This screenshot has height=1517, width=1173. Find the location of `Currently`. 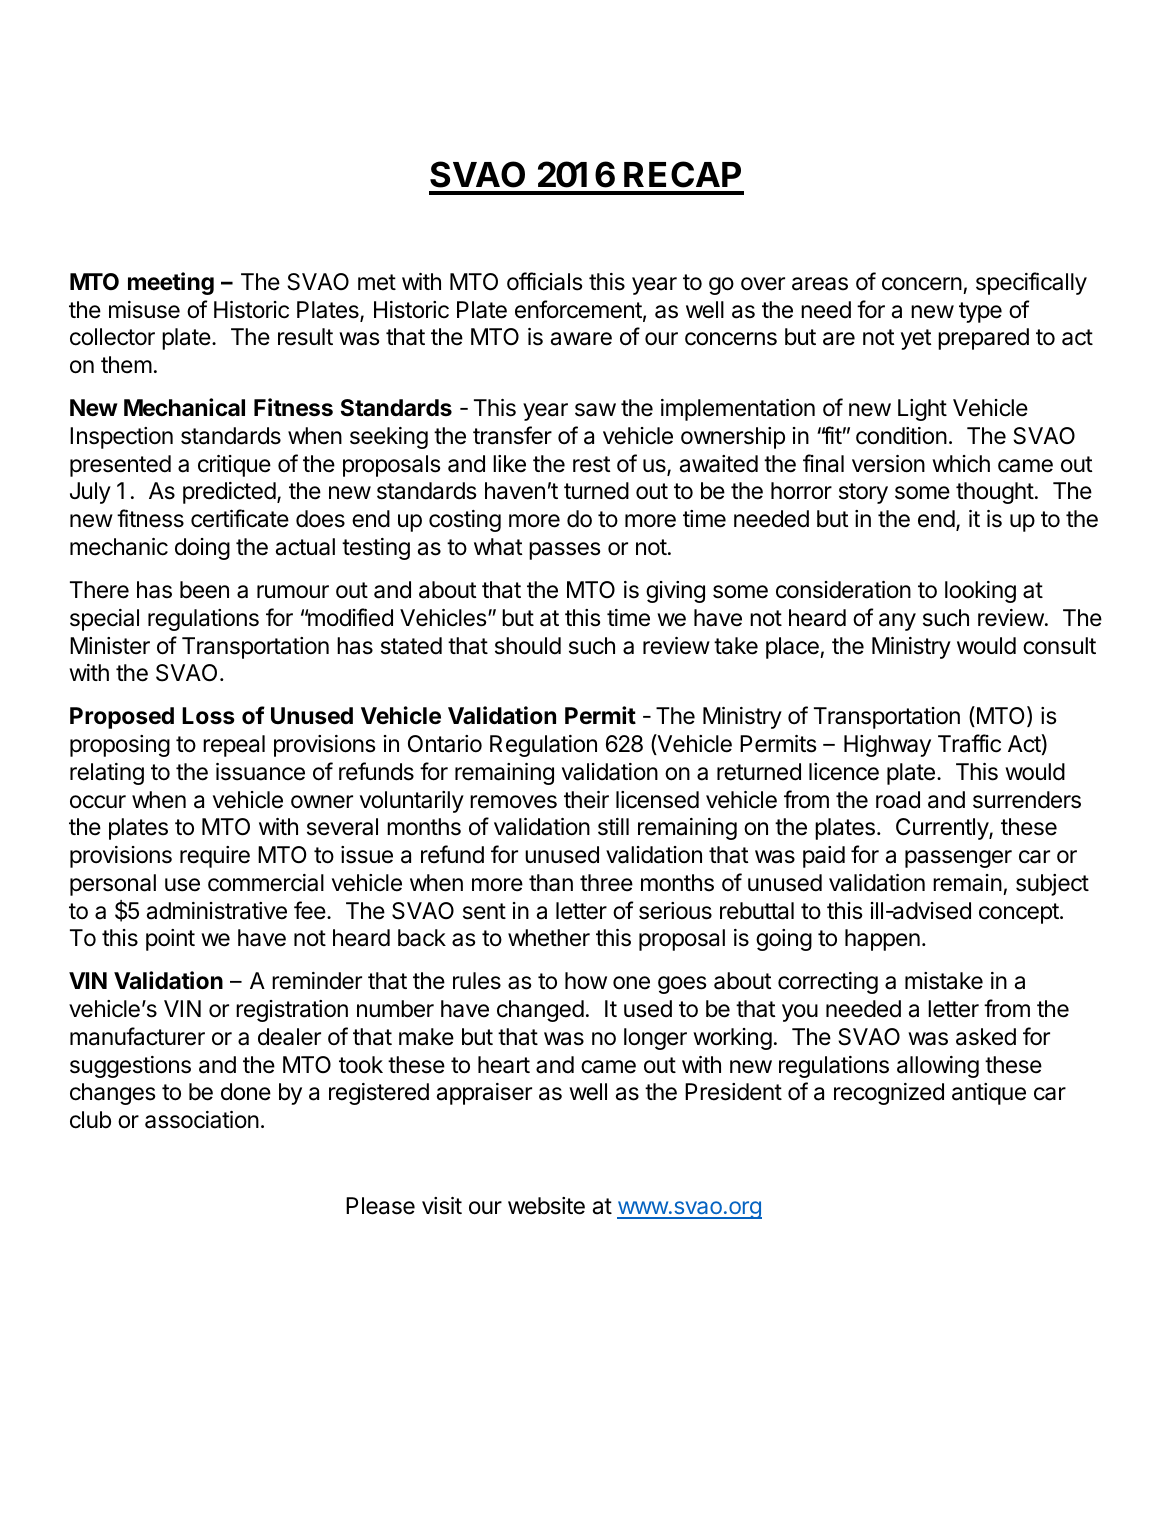

Currently is located at coordinates (943, 829).
